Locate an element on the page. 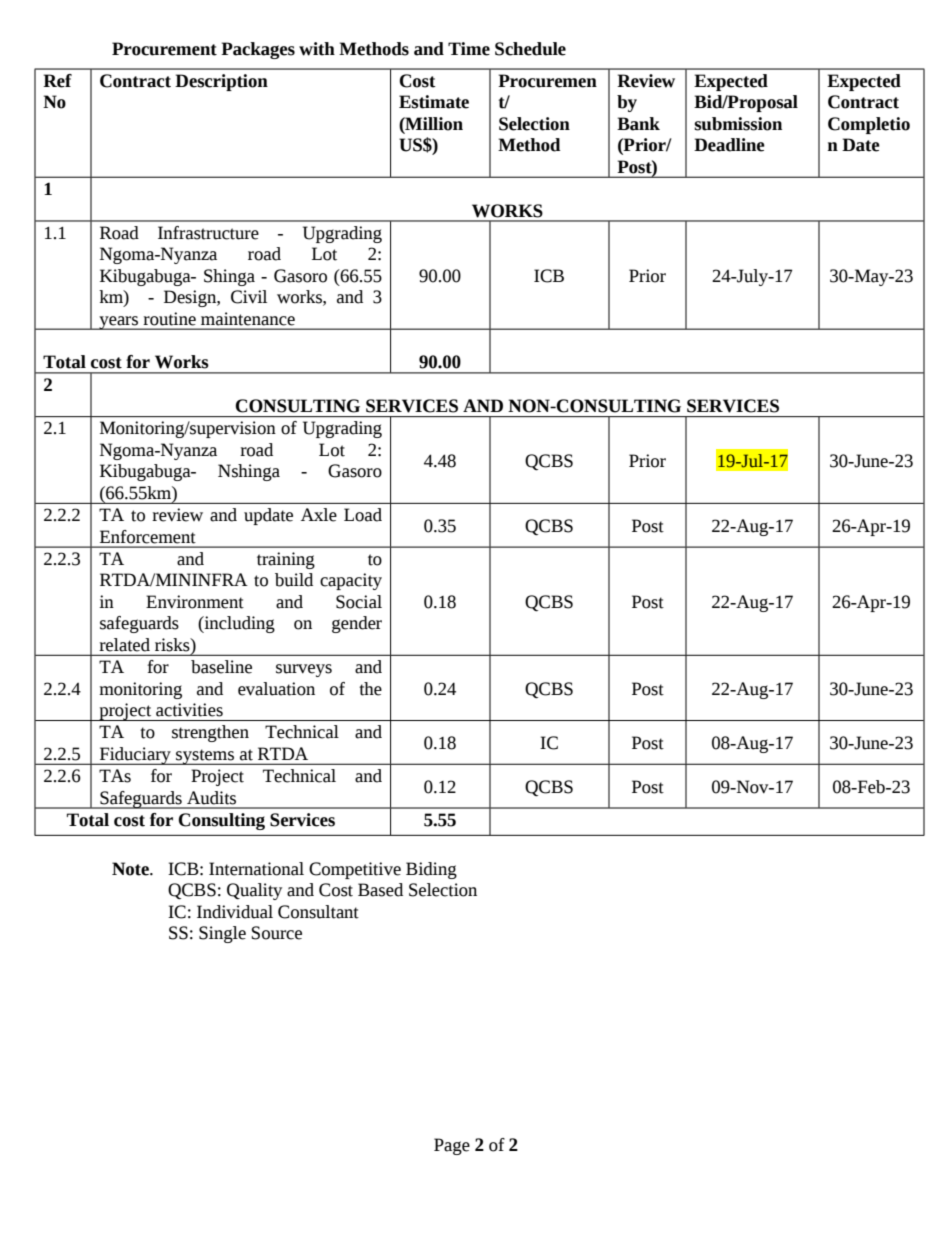 The image size is (952, 1233). Note is located at coordinates (131, 869).
